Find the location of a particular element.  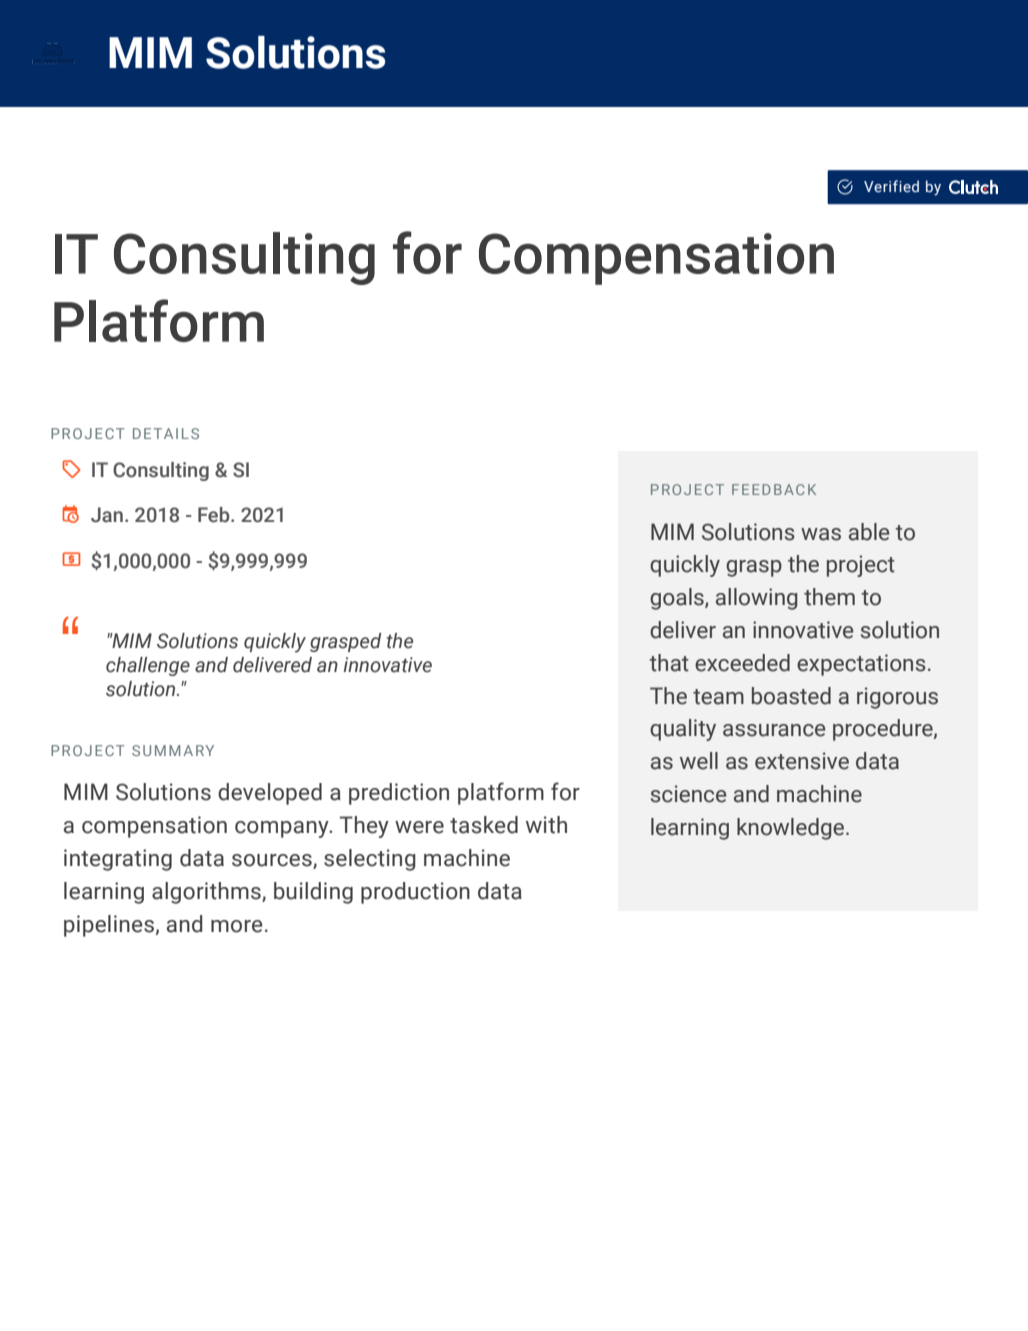

knowledge is located at coordinates (792, 829).
